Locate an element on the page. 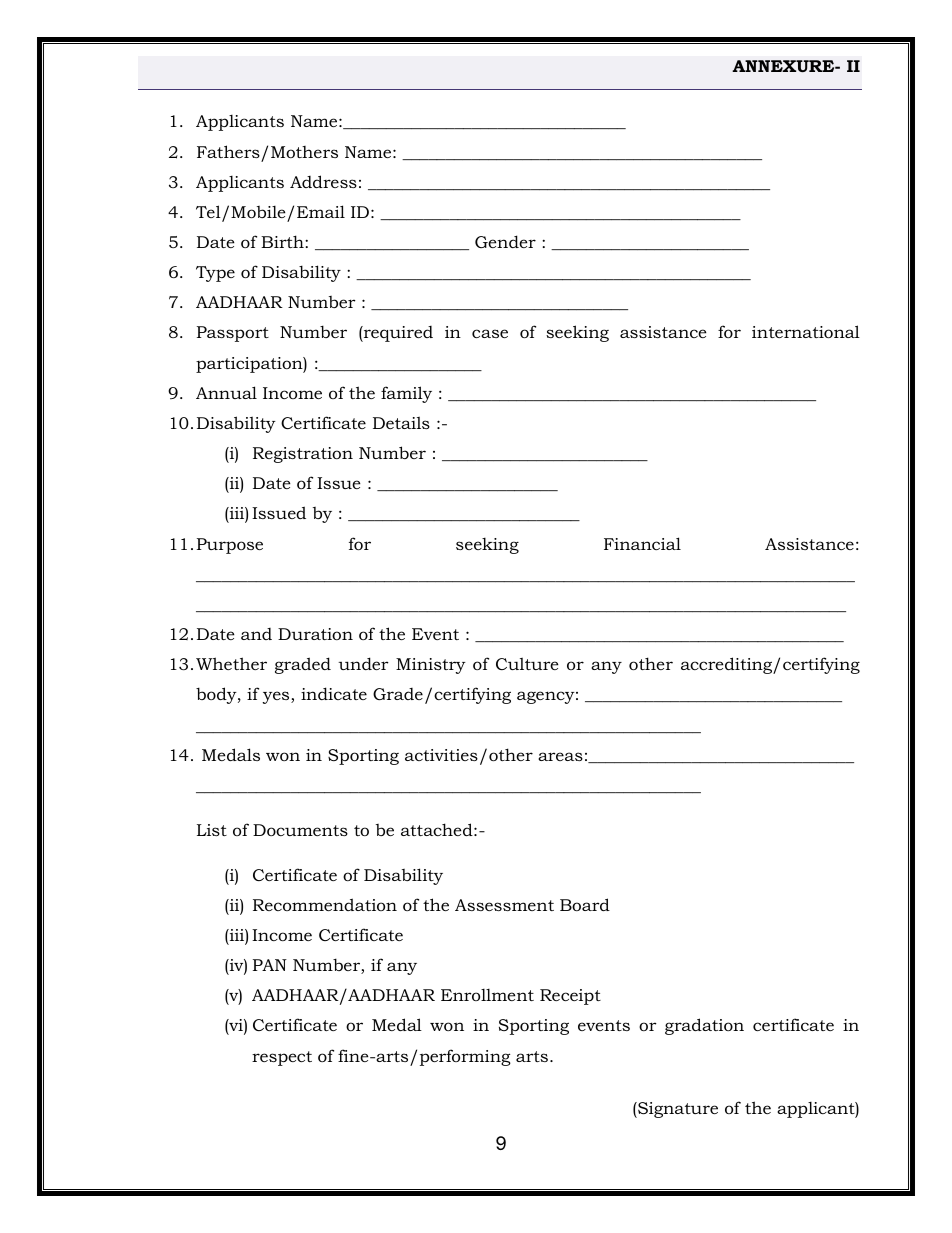  Culture is located at coordinates (527, 663).
